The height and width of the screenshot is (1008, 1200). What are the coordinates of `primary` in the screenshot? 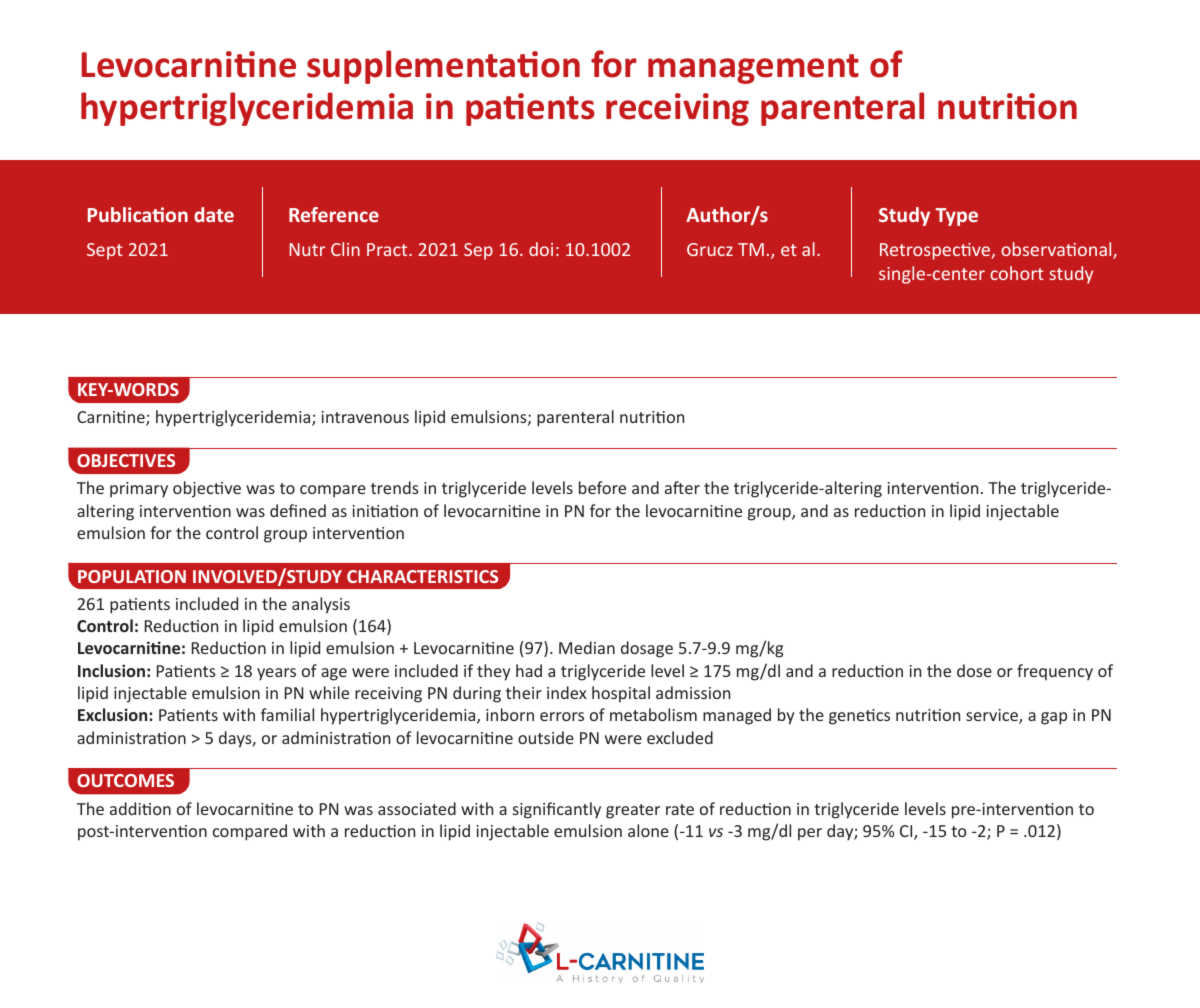 It's located at (139, 490).
